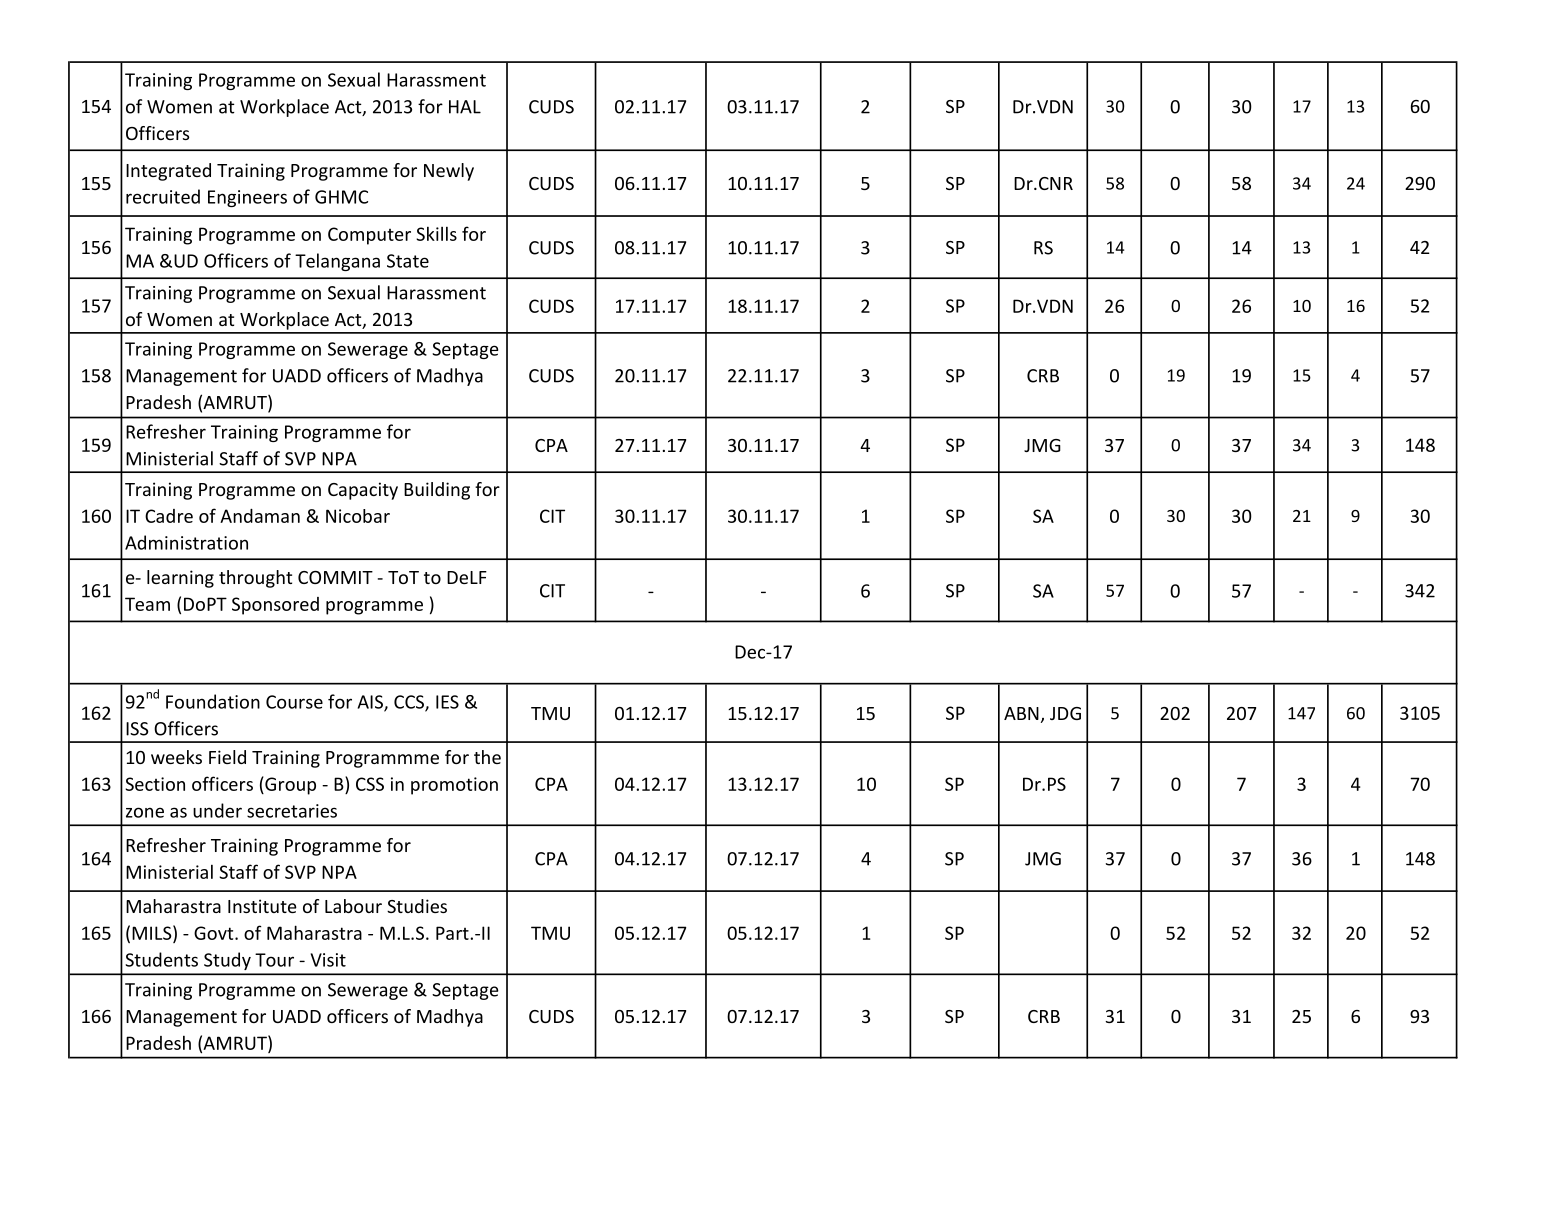  What do you see at coordinates (168, 172) in the screenshot?
I see `Integrated` at bounding box center [168, 172].
